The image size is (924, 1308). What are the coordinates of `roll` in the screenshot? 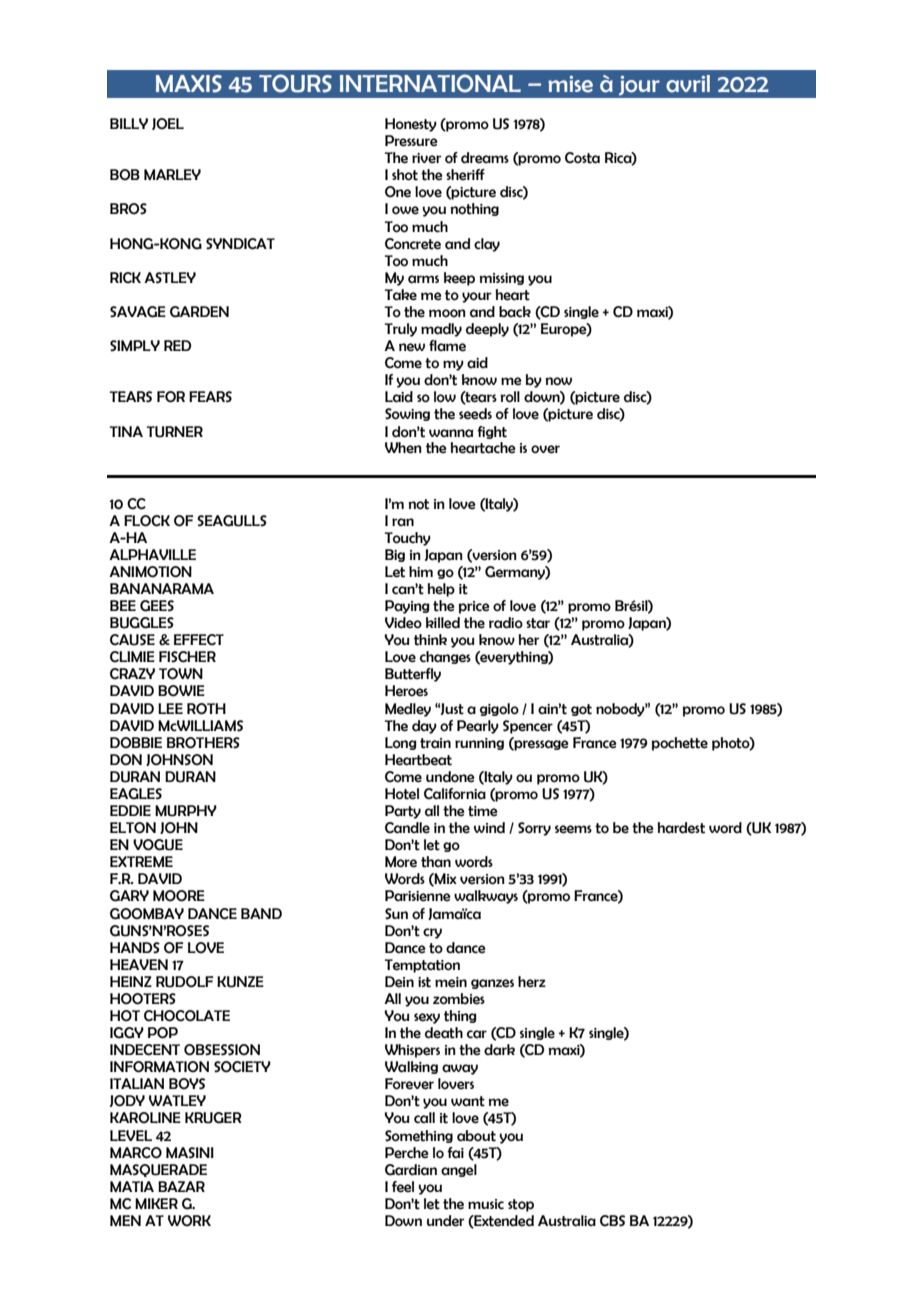 It's located at (510, 397).
